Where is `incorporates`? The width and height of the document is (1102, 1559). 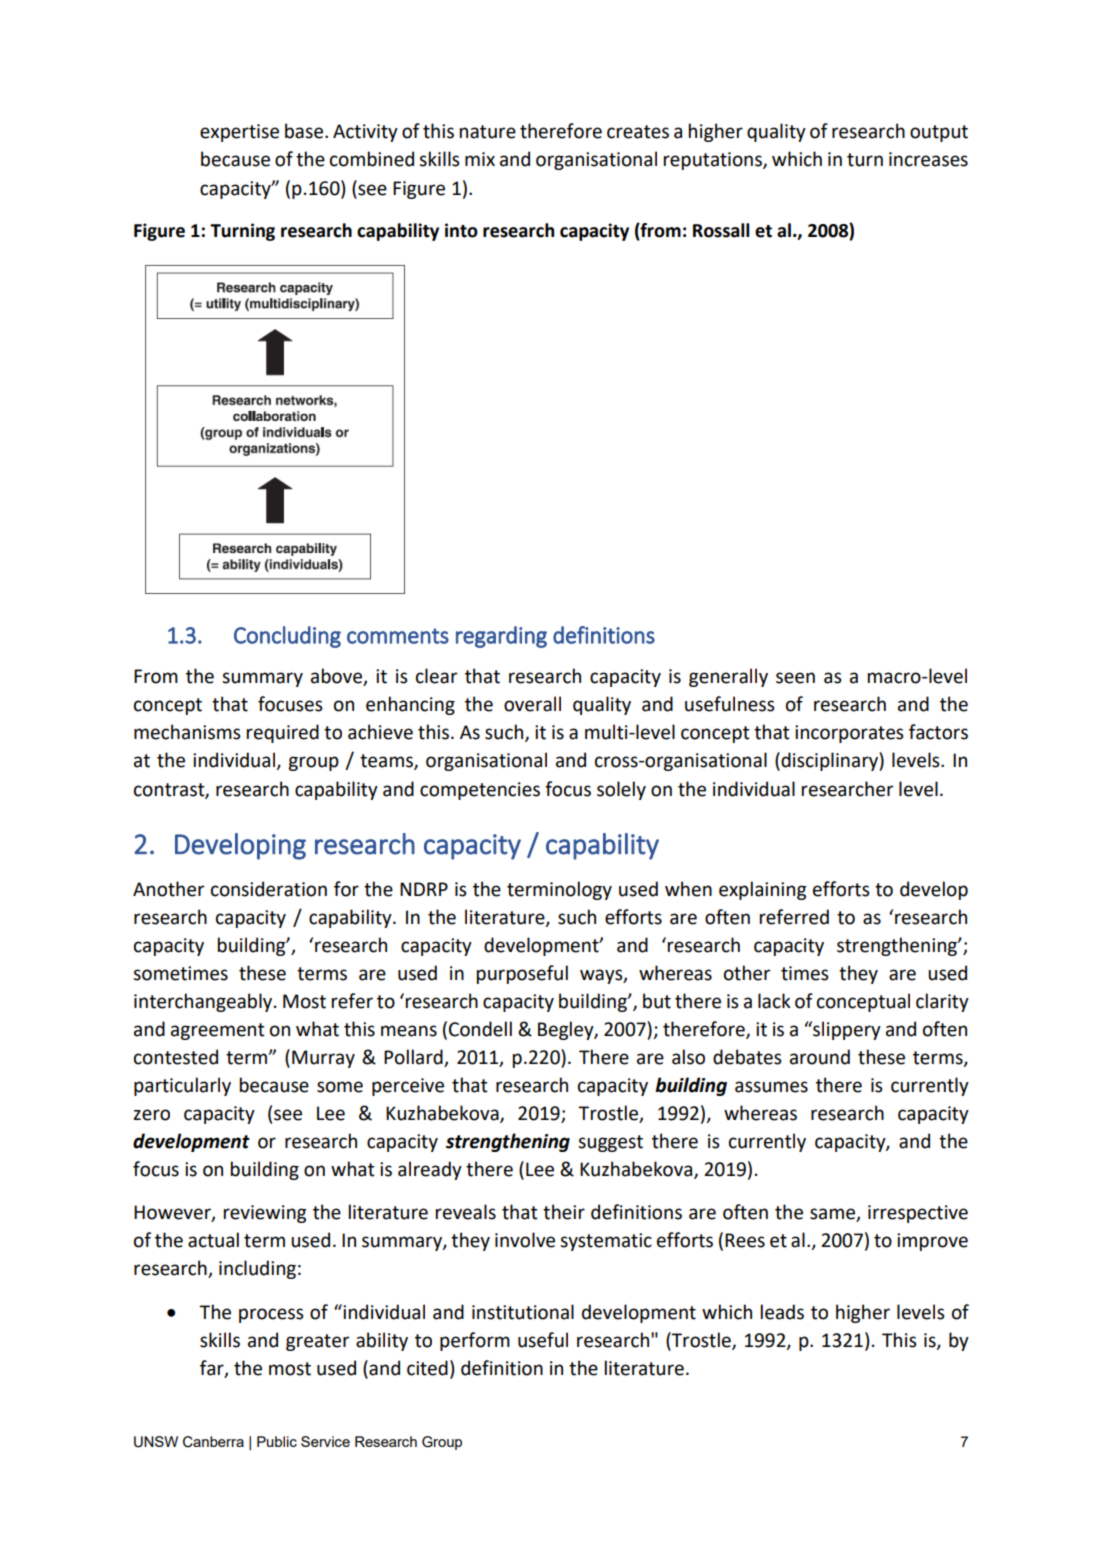 incorporates is located at coordinates (849, 734).
